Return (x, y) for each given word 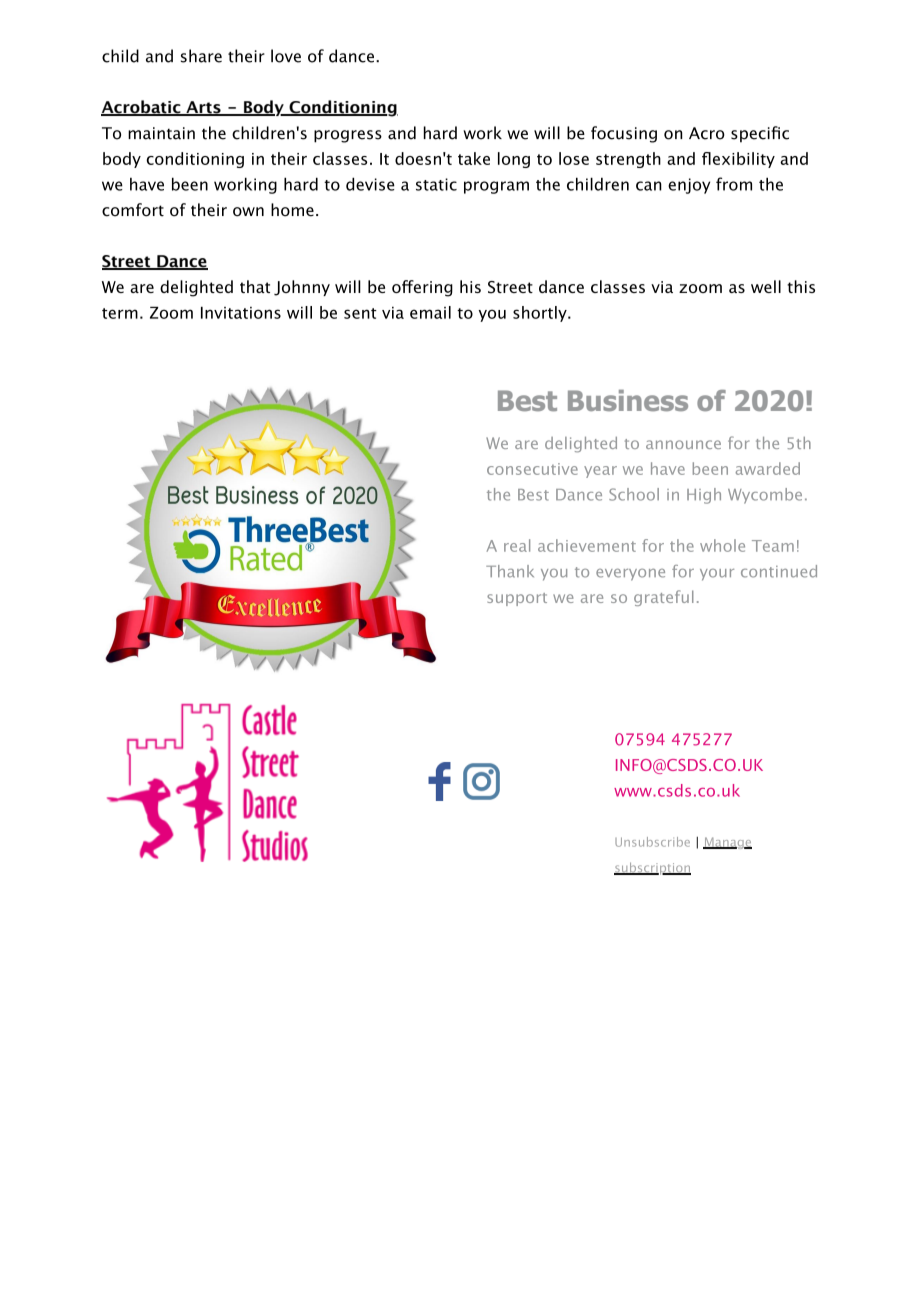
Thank (510, 571)
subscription (652, 868)
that (255, 286)
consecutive (532, 469)
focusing (624, 134)
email (430, 312)
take (474, 158)
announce (683, 444)
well (766, 286)
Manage (727, 843)
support (517, 599)
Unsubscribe (652, 842)
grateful (664, 598)
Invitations (241, 313)
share (201, 56)
